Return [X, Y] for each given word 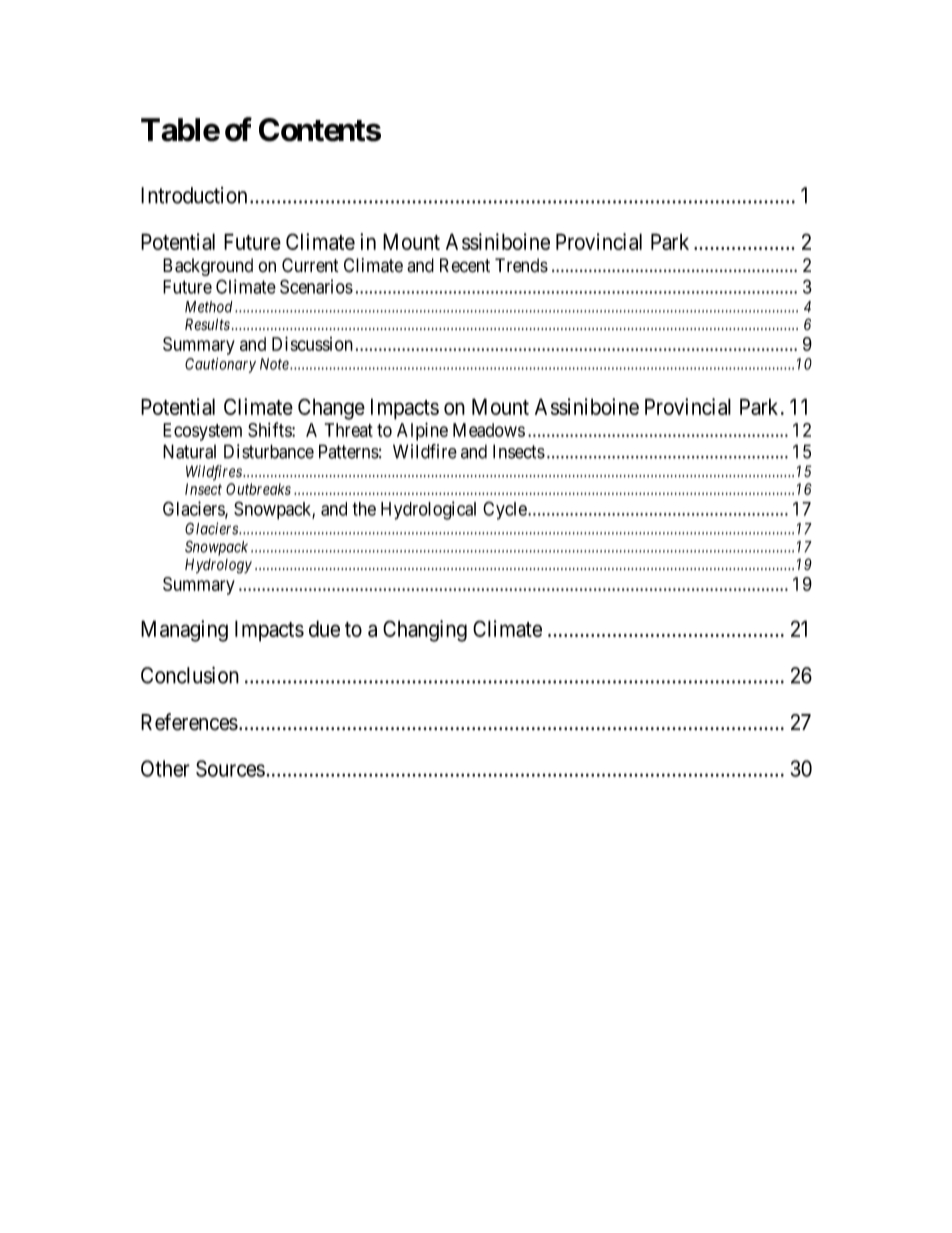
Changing [425, 631]
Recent [465, 265]
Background [208, 267]
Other [165, 768]
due [324, 628]
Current [310, 265]
